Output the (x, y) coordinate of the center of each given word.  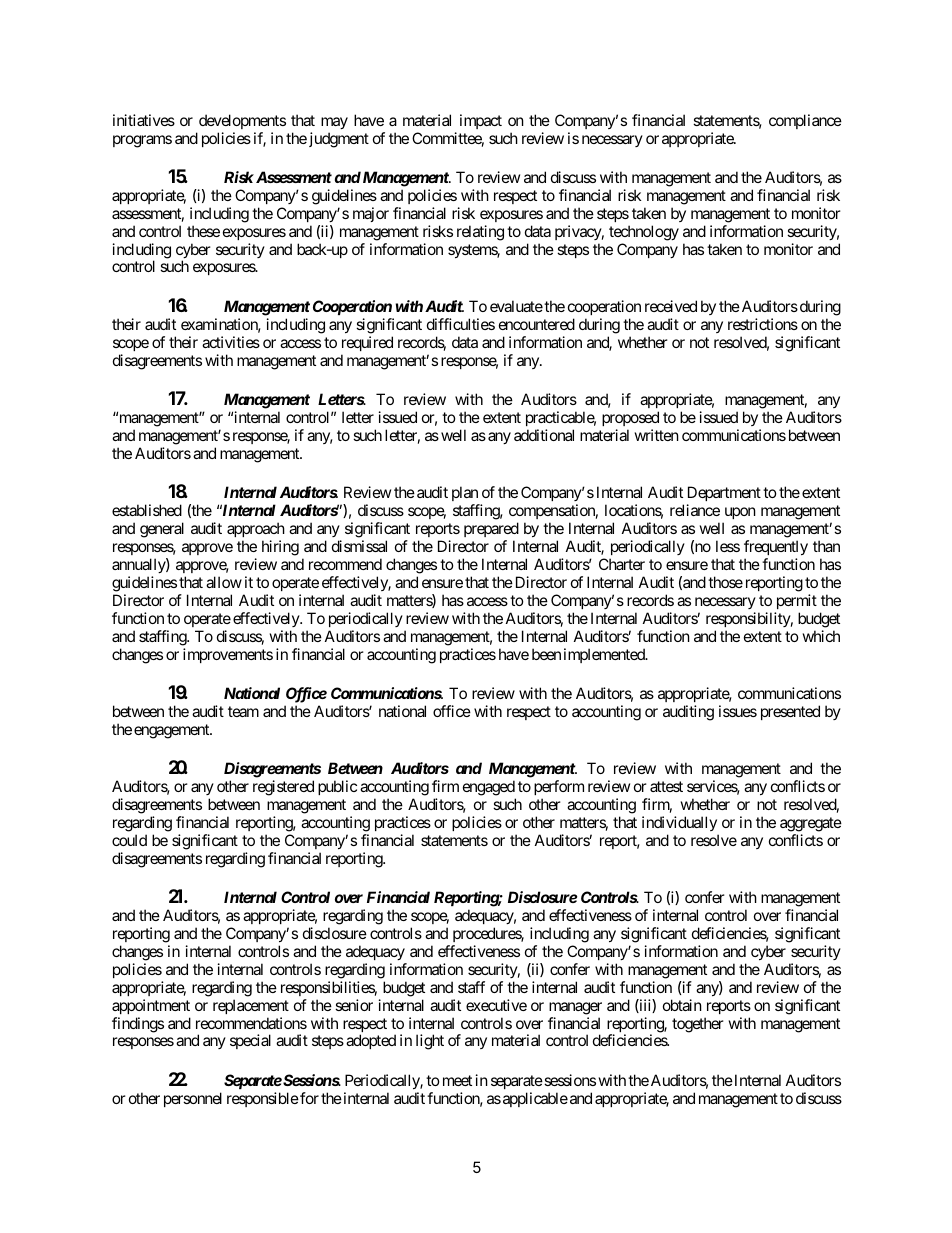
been (546, 654)
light (430, 1042)
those (725, 582)
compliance (805, 121)
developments (242, 121)
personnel (193, 1099)
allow (224, 582)
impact (481, 121)
